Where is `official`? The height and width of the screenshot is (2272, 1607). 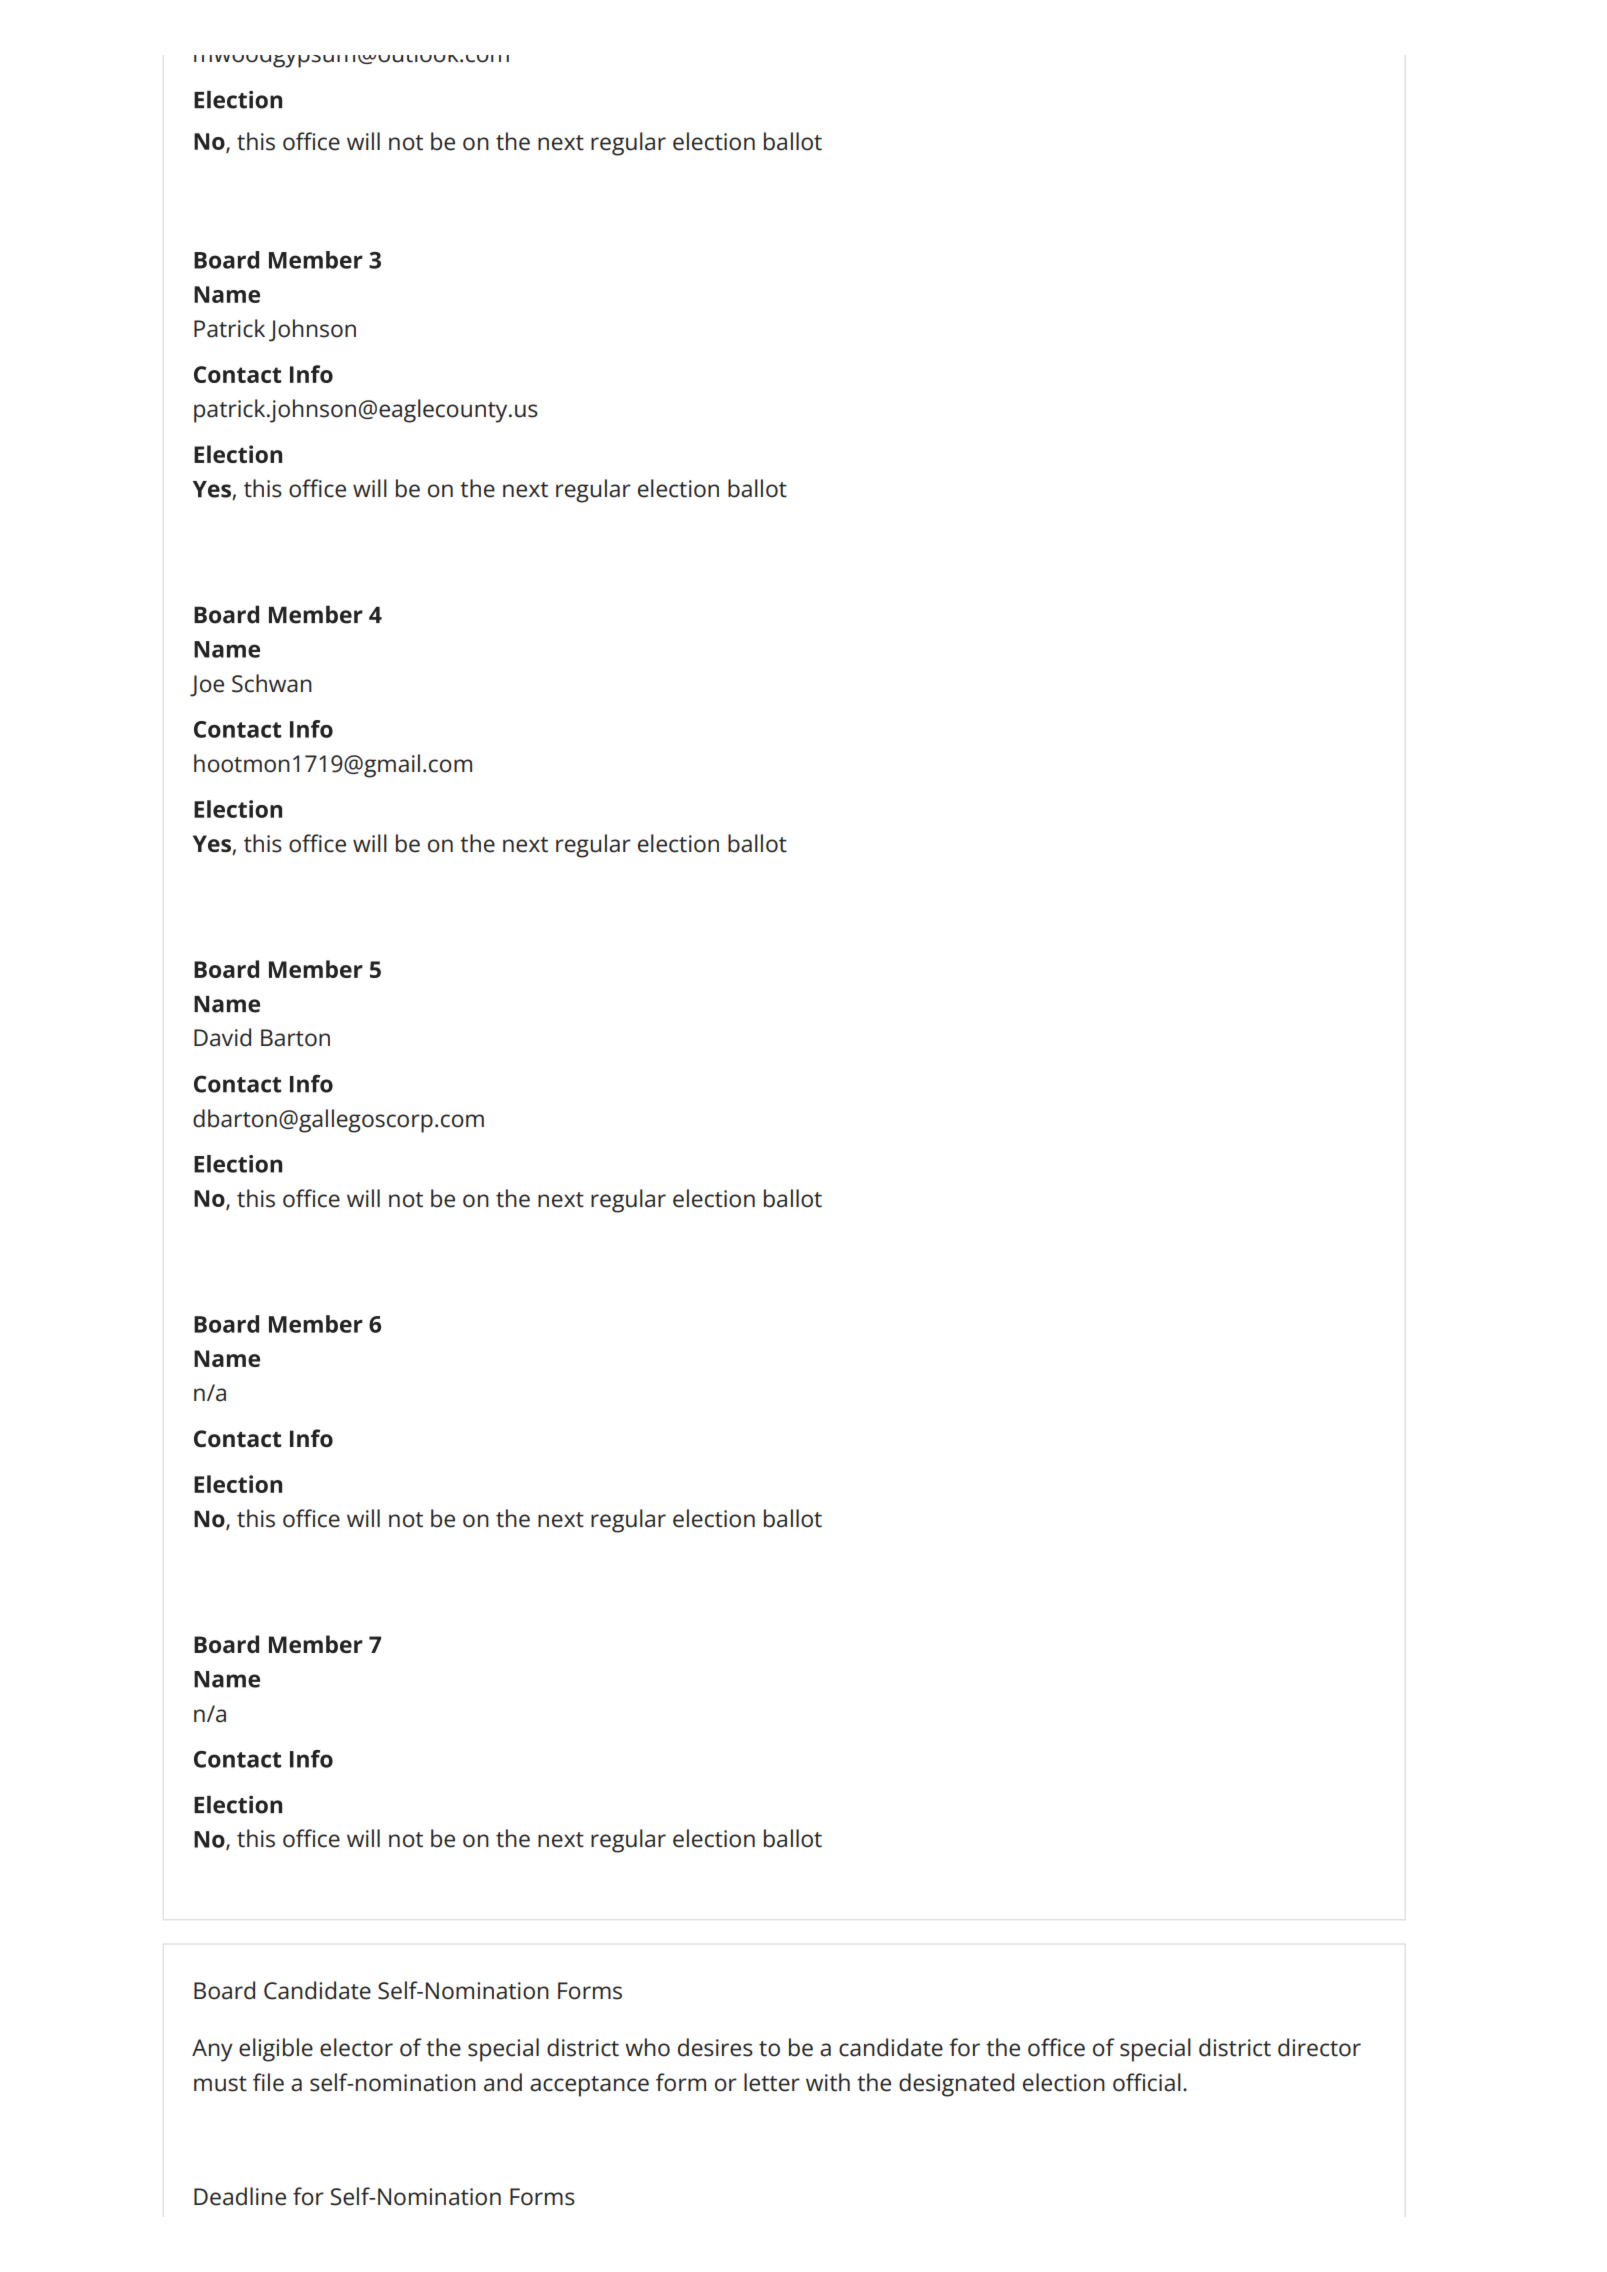
official is located at coordinates (1147, 2082).
